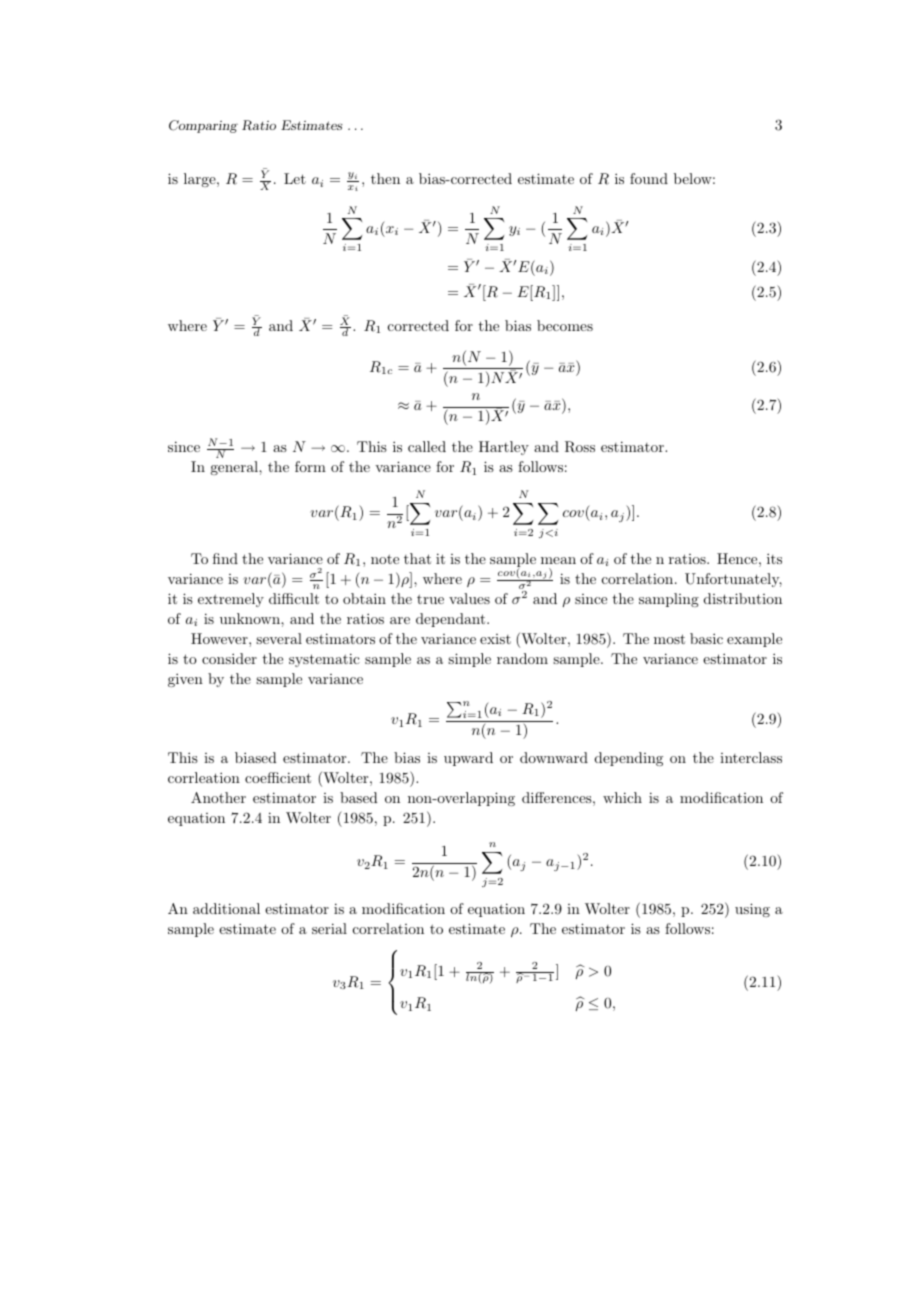 This screenshot has width=924, height=1308. I want to click on using, so click(752, 910).
